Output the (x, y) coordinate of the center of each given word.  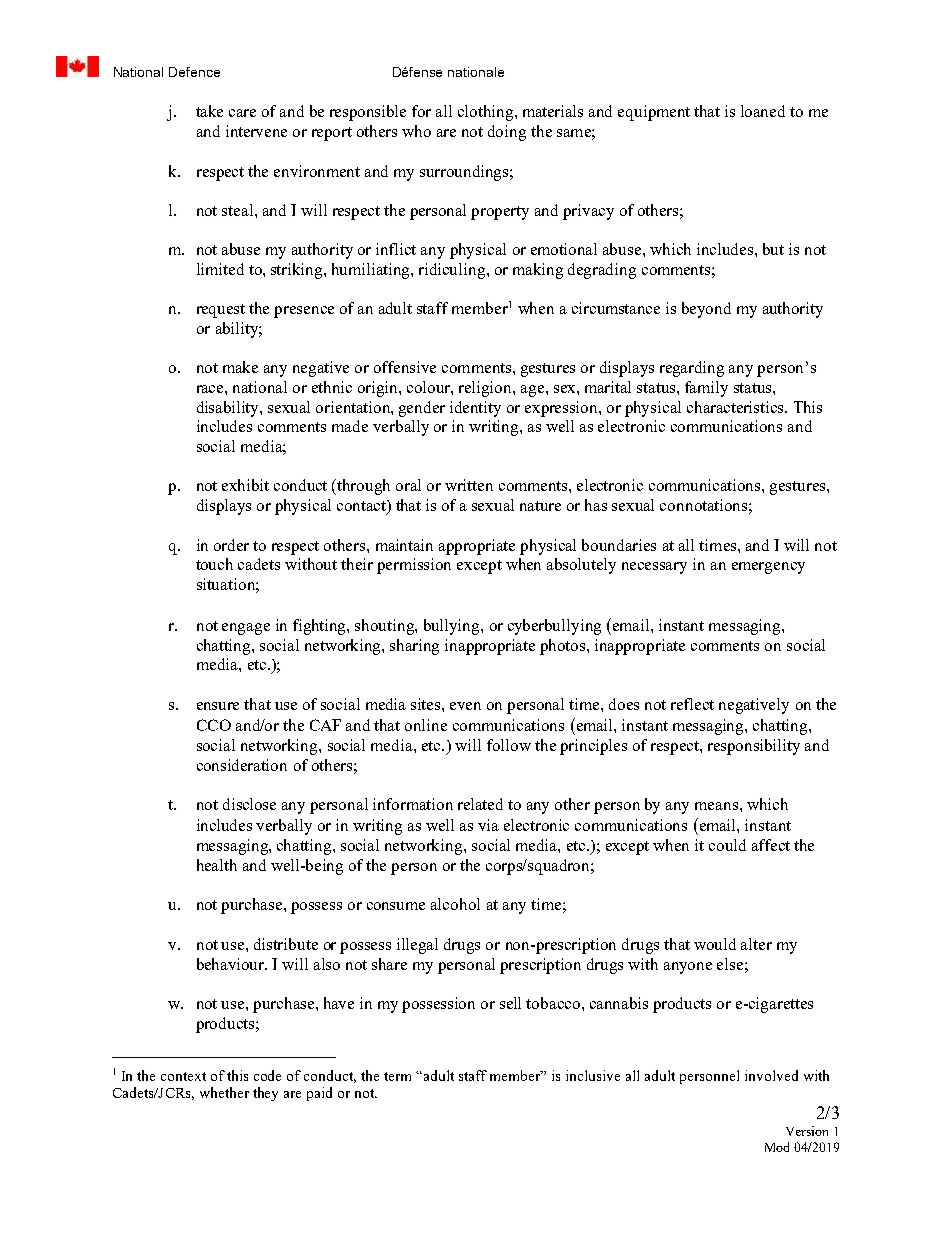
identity (475, 409)
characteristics (736, 407)
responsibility (754, 747)
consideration (242, 765)
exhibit (245, 485)
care (242, 113)
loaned (763, 111)
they (265, 1094)
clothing (487, 113)
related (480, 804)
